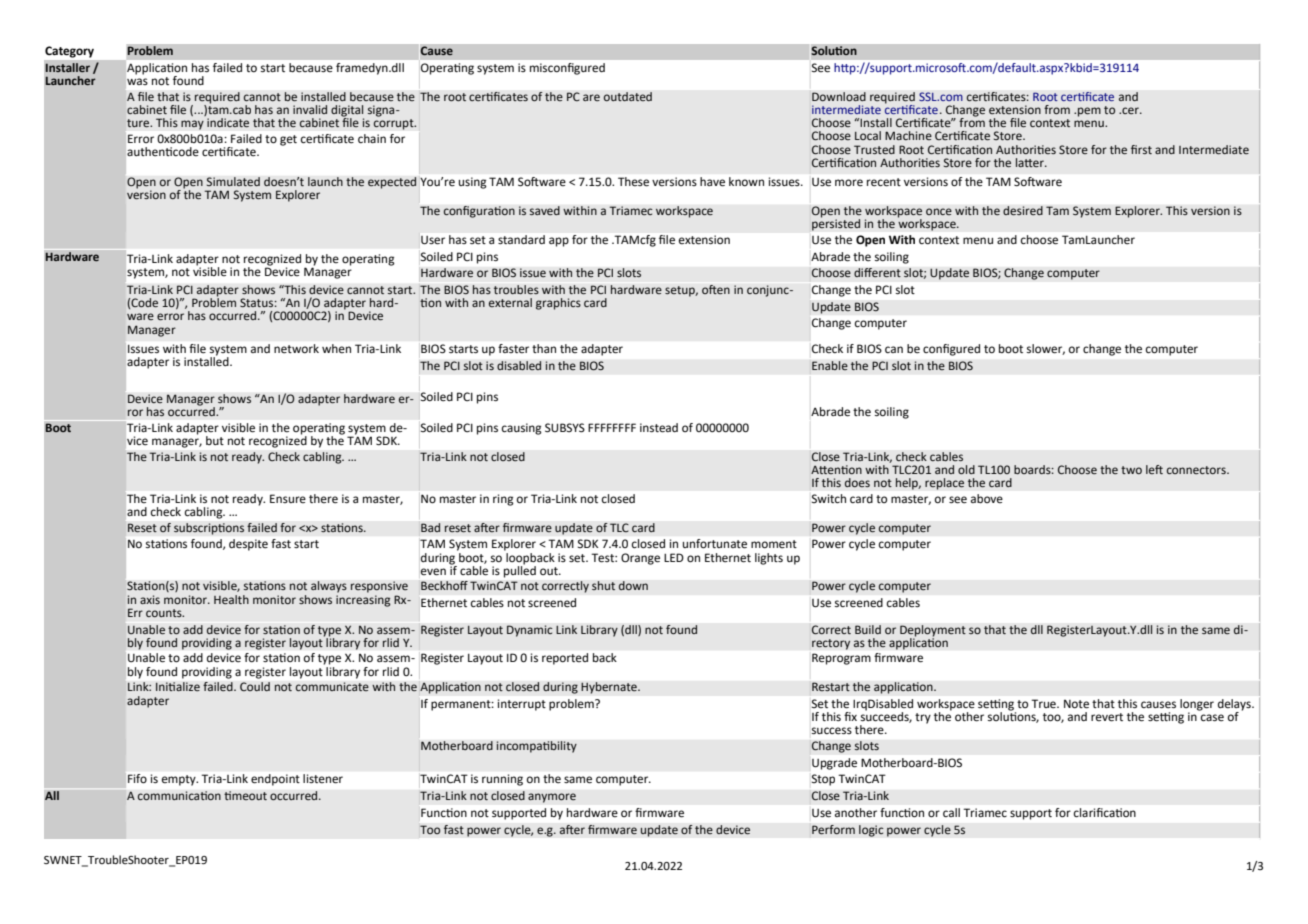  I want to click on timeout, so click(245, 796).
